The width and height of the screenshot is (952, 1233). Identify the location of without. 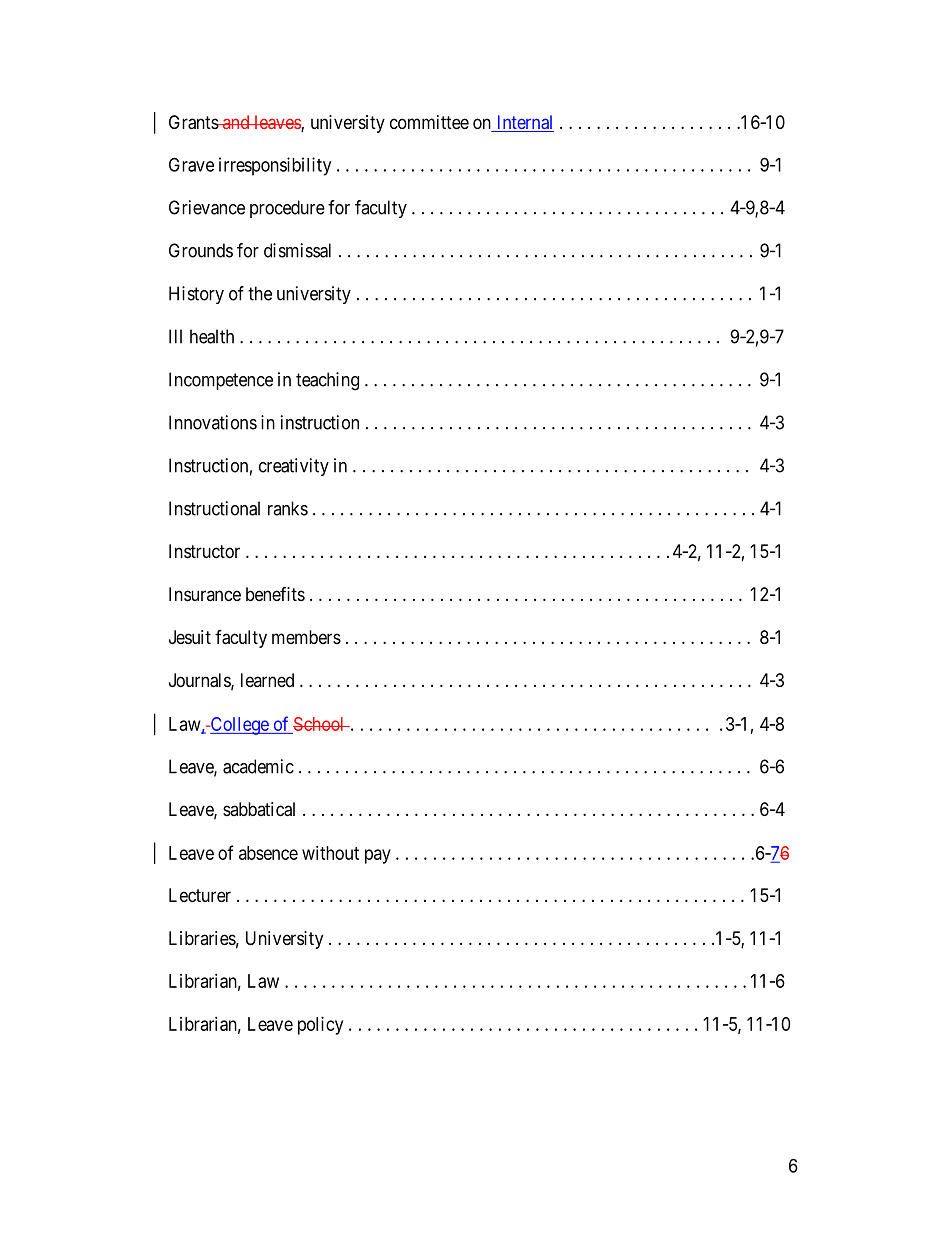
(330, 853).
